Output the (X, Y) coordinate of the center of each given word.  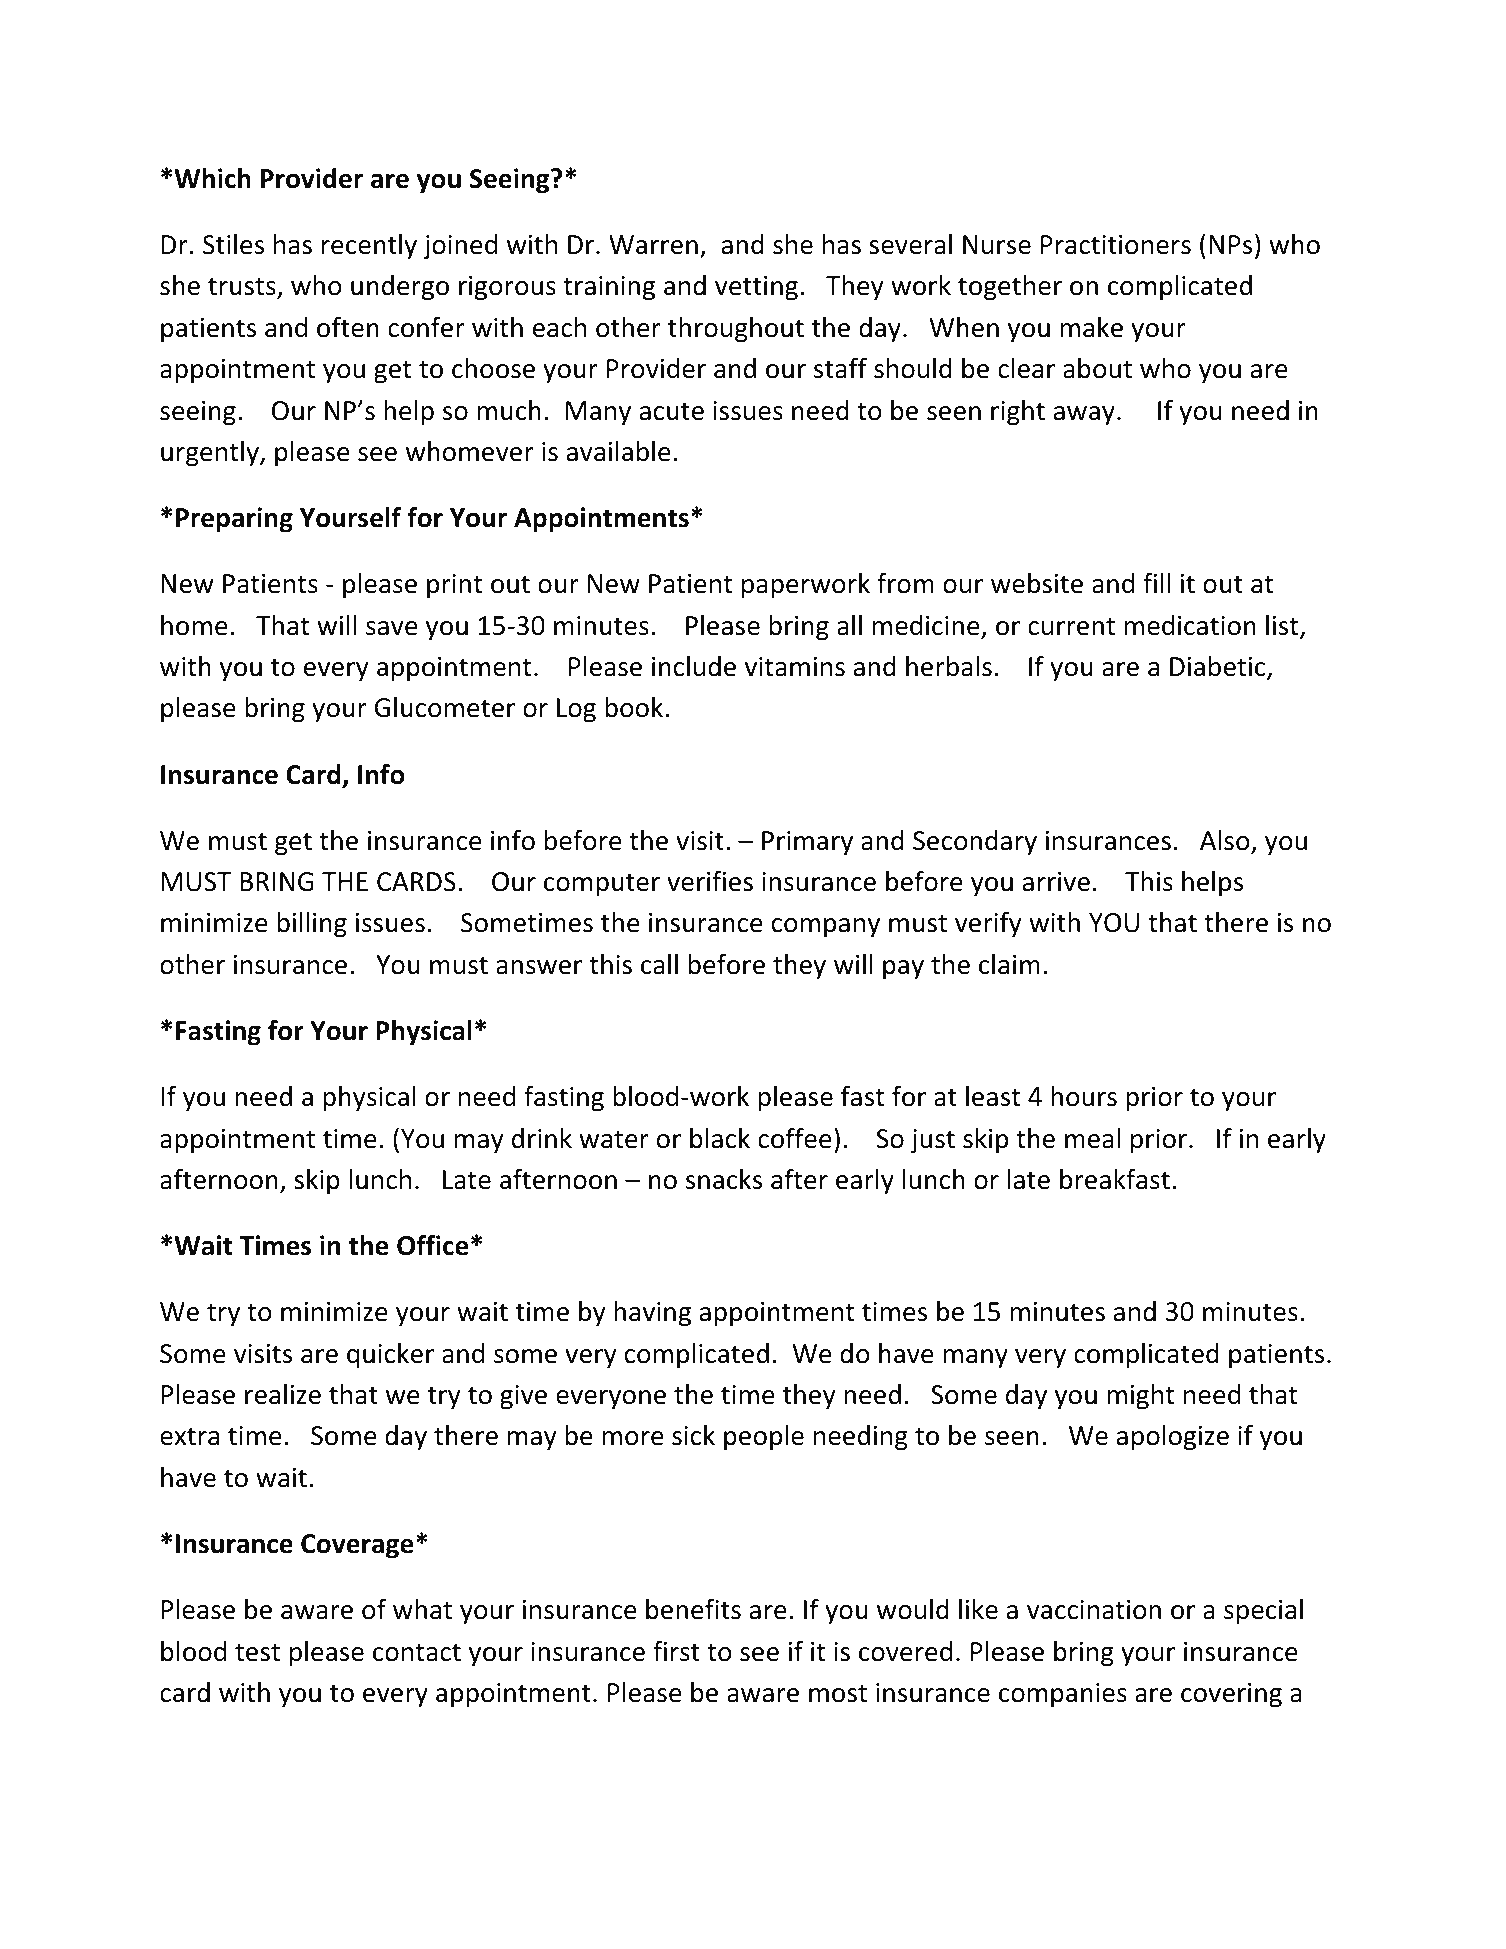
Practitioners (1116, 245)
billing (312, 925)
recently (369, 247)
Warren (653, 245)
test (257, 1652)
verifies (710, 881)
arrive (1056, 882)
